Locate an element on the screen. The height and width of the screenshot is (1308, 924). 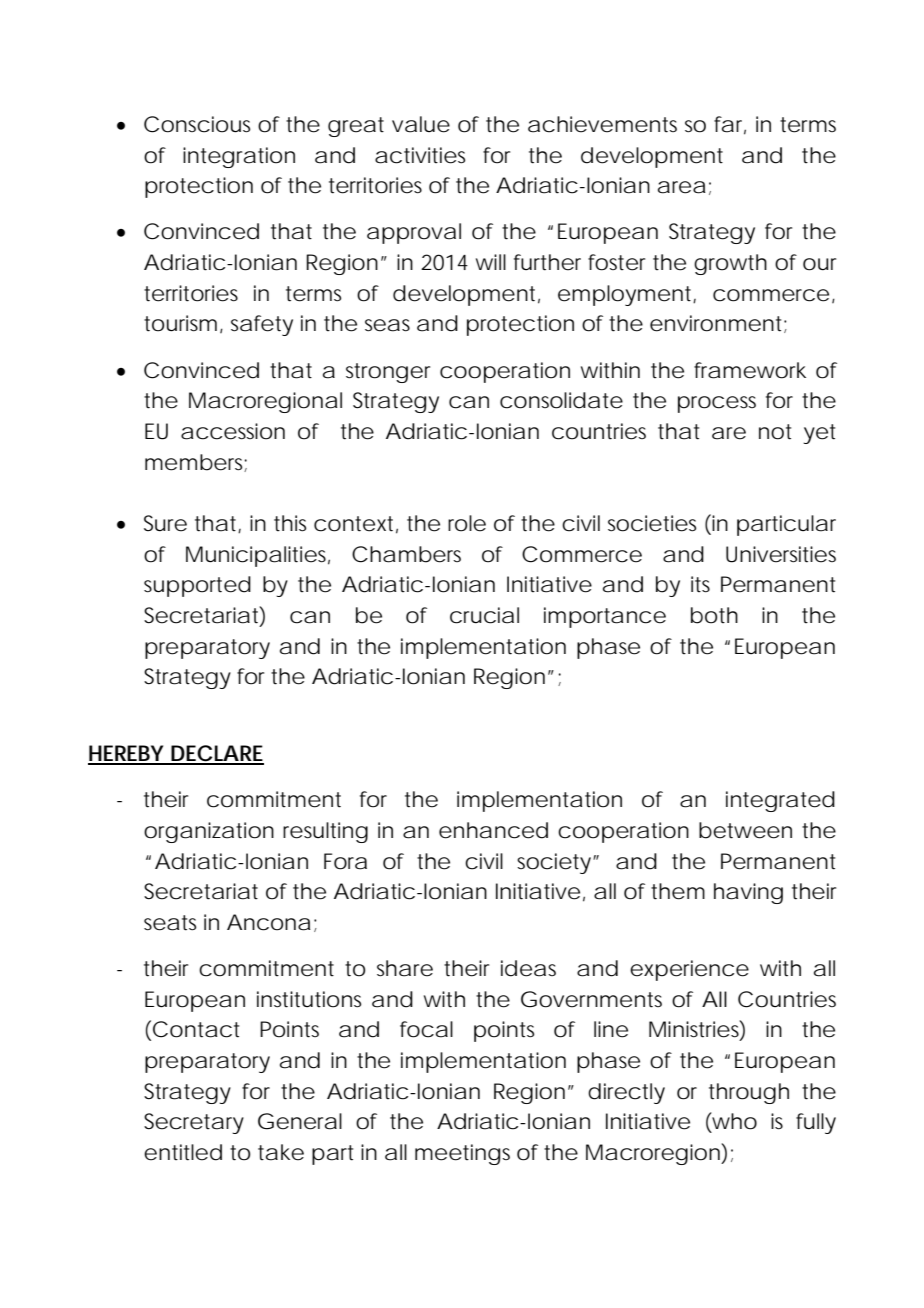
fully is located at coordinates (816, 1123).
